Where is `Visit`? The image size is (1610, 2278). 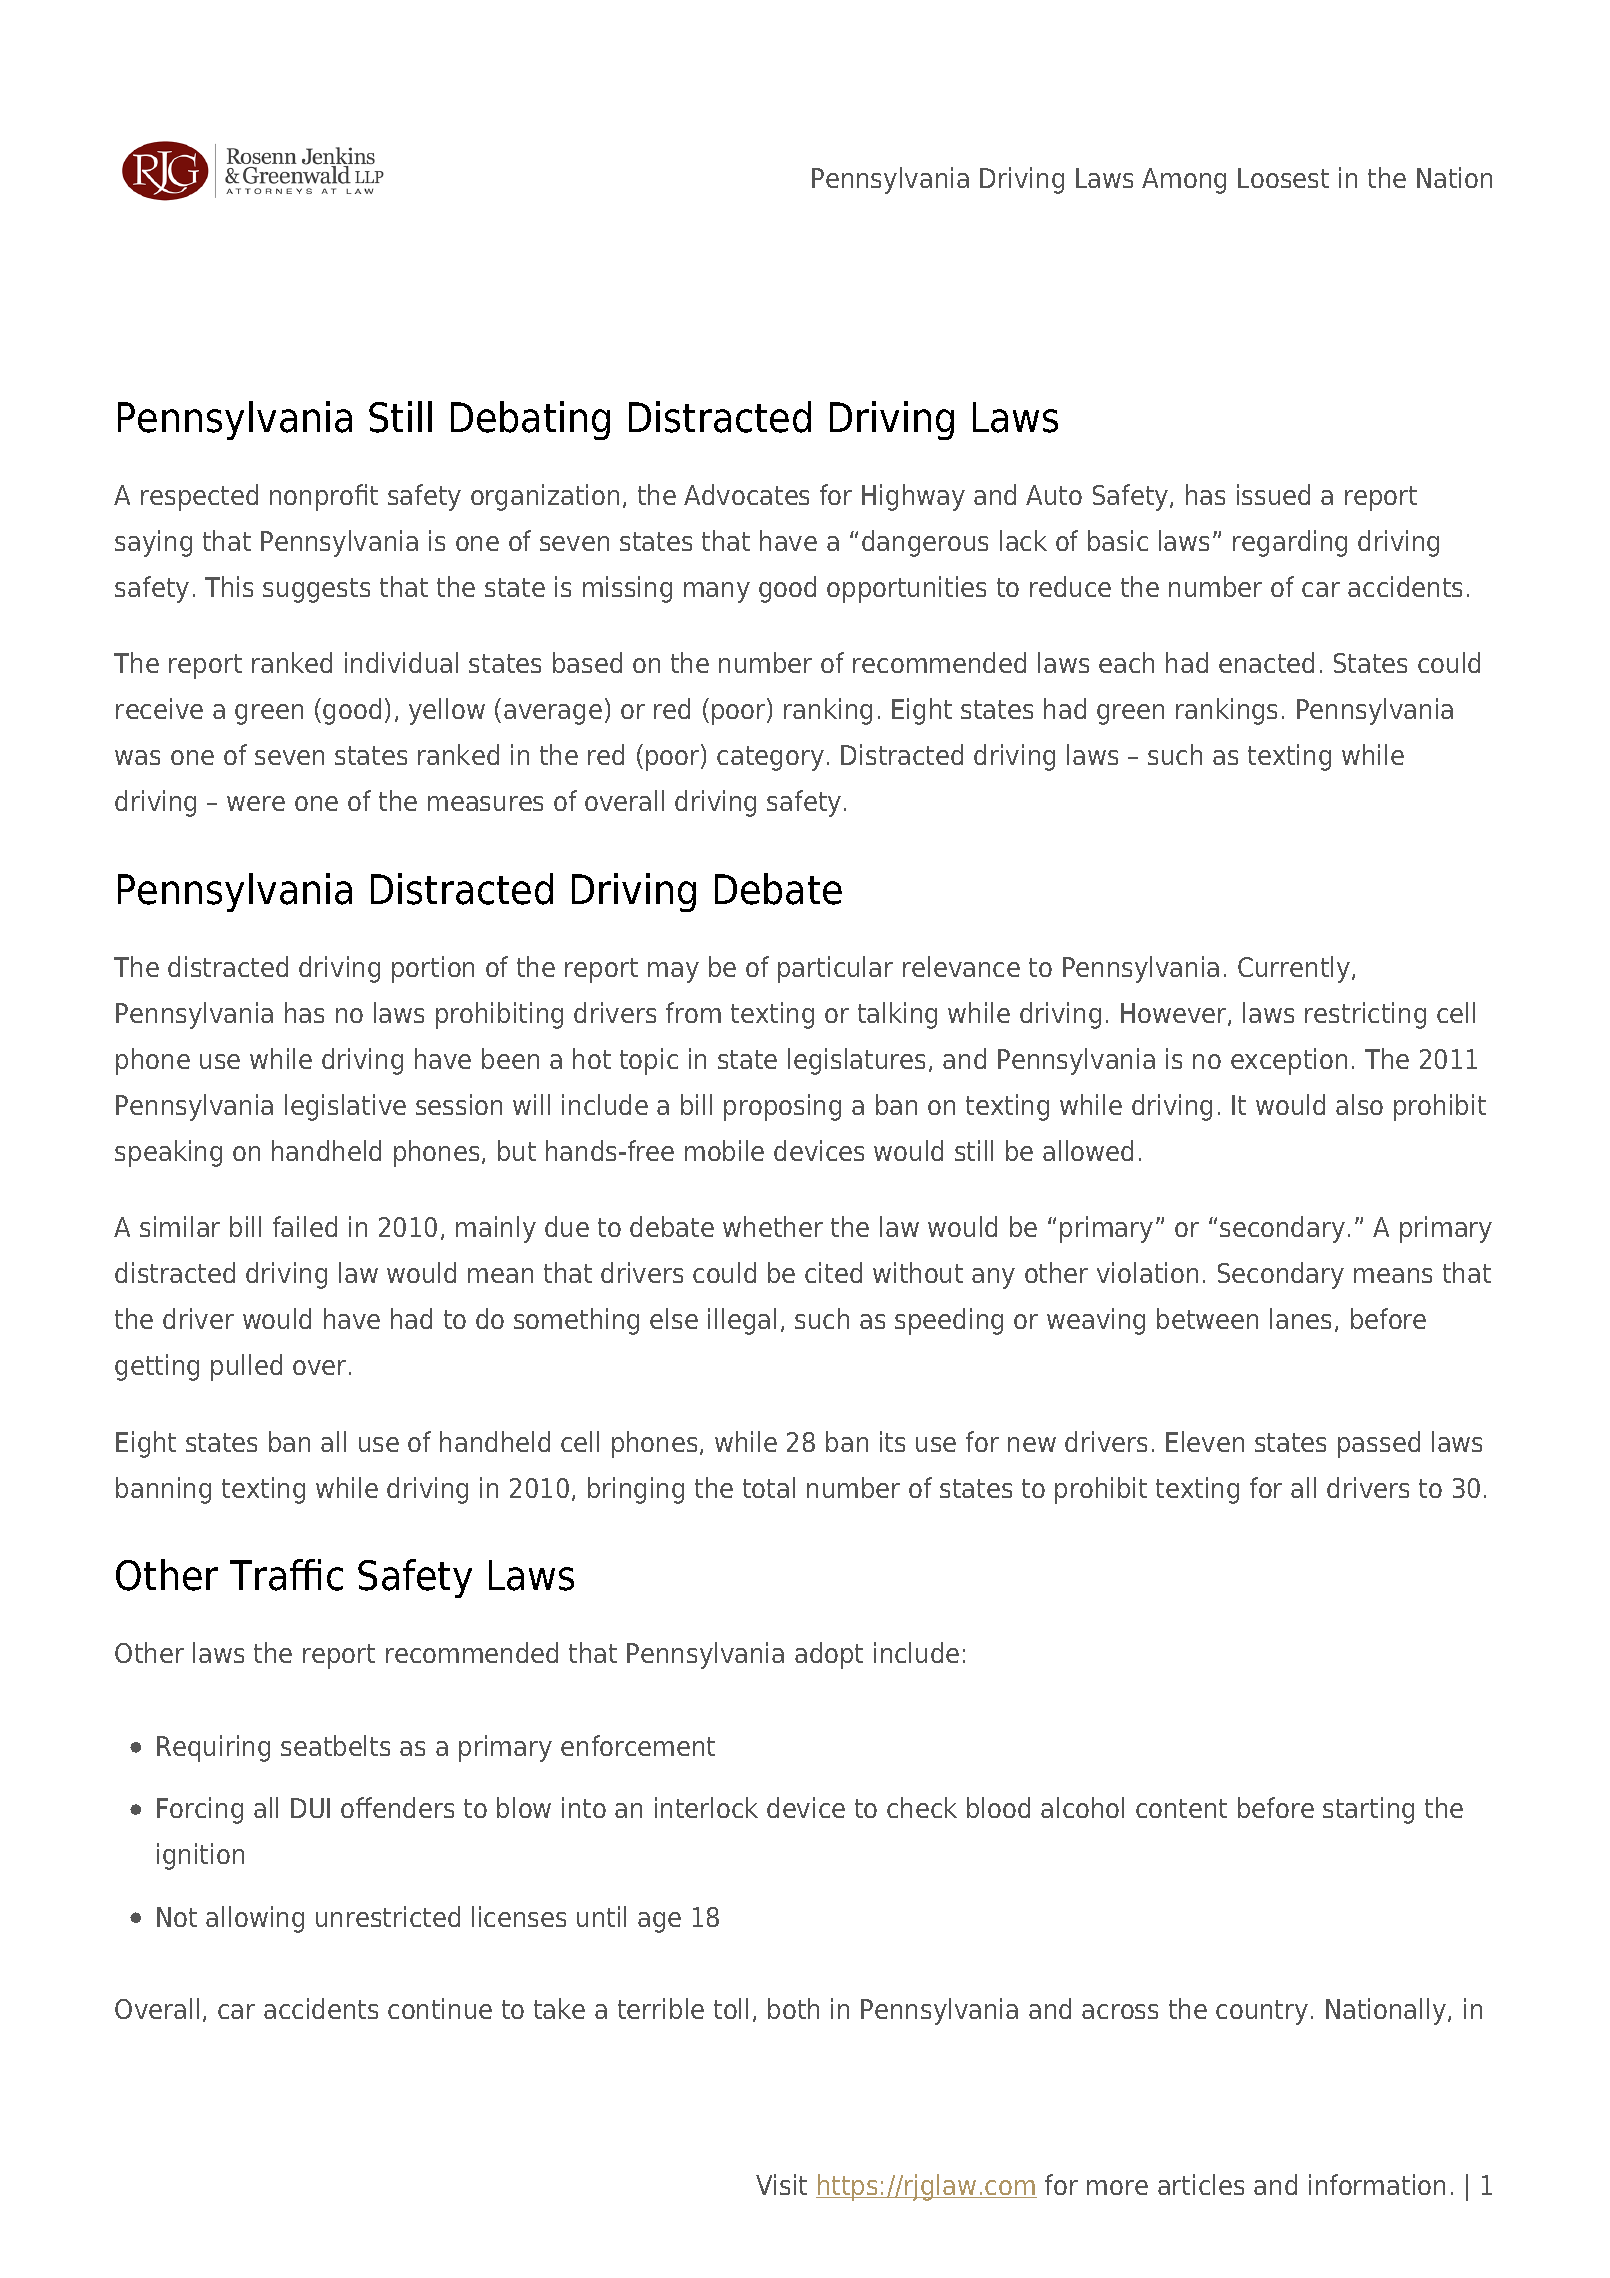 Visit is located at coordinates (781, 2184).
